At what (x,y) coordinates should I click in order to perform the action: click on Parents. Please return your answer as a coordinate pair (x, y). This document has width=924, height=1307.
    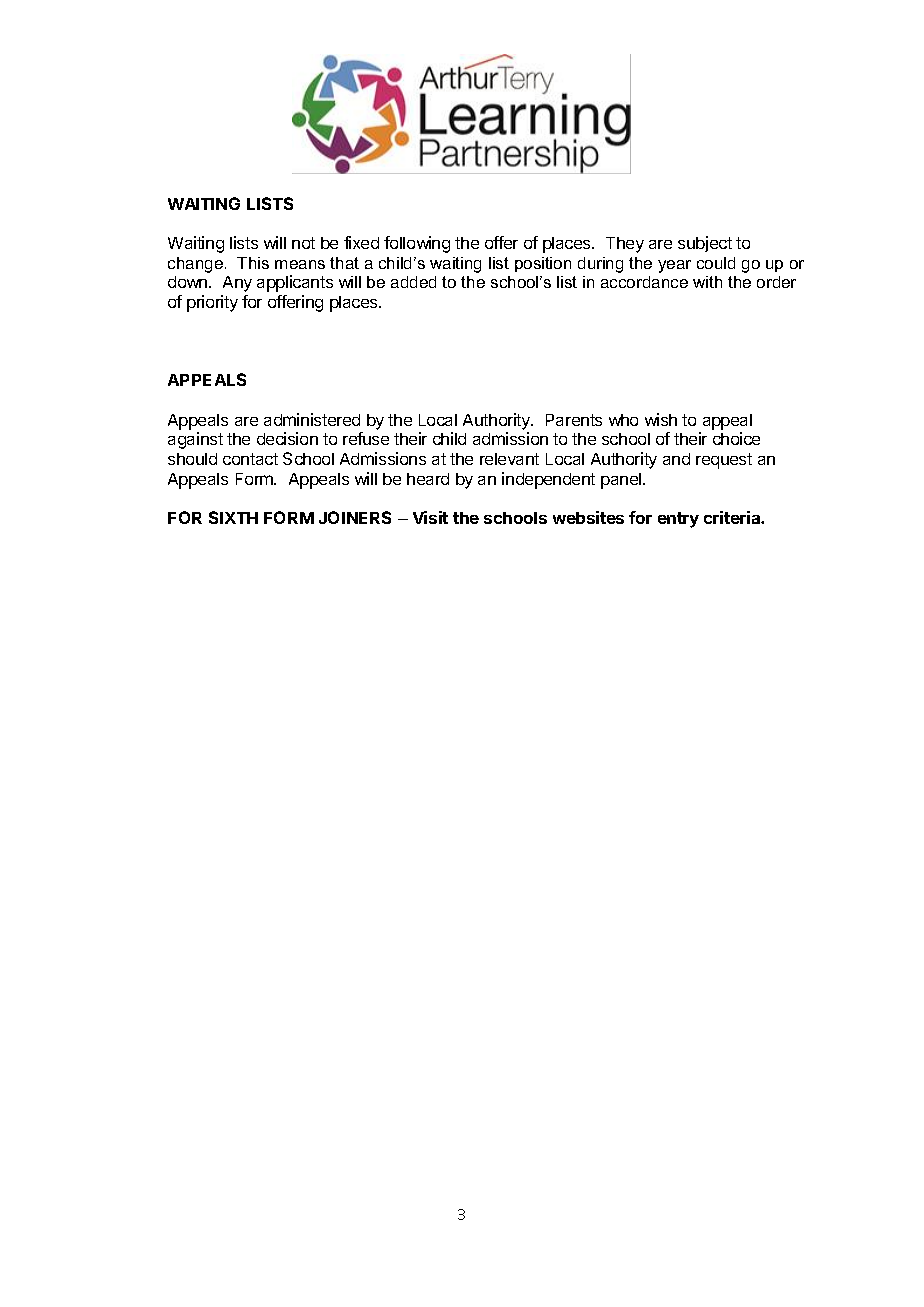
    Looking at the image, I should click on (574, 420).
